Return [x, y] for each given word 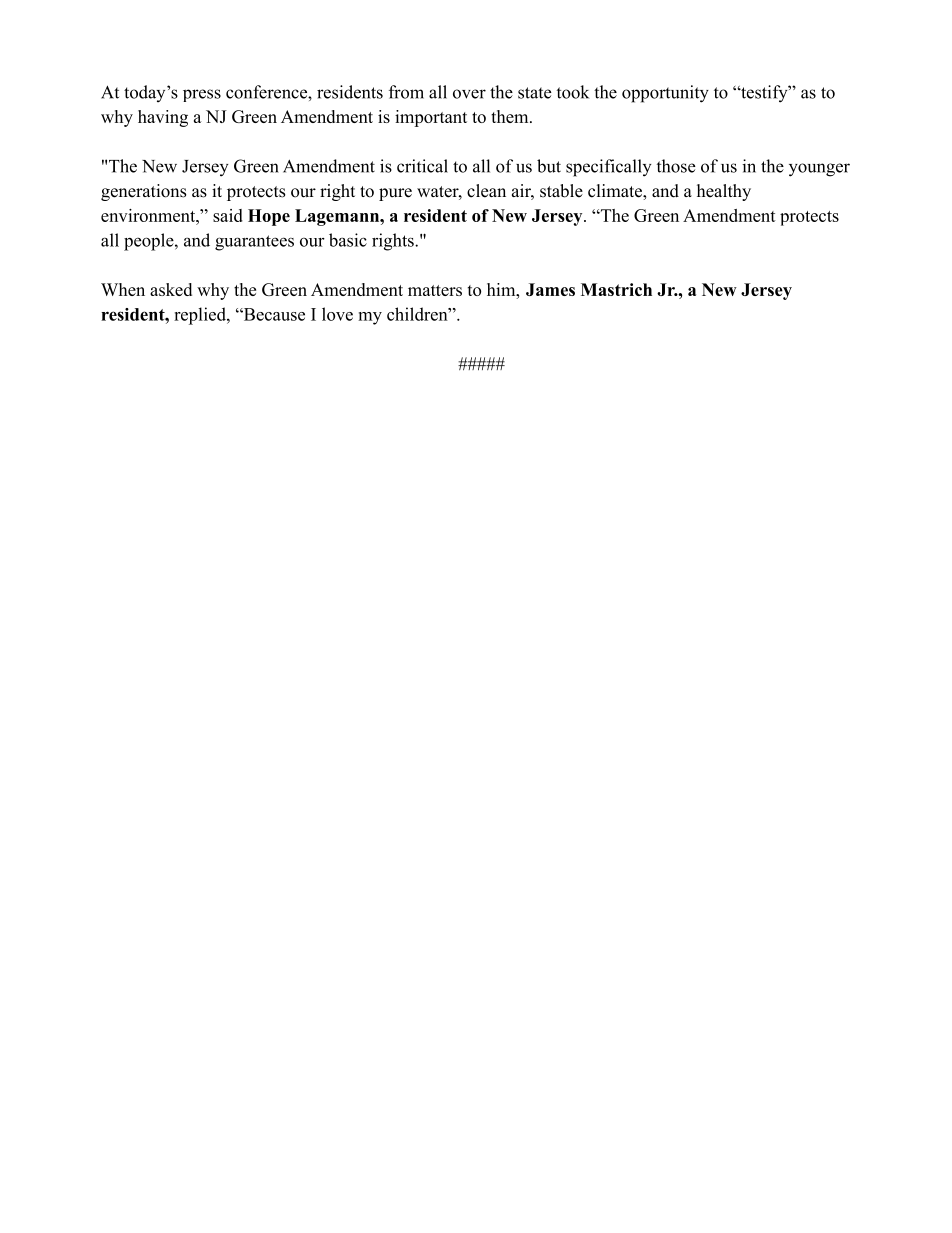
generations [143, 192]
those [676, 166]
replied [201, 316]
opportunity [665, 94]
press [202, 95]
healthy [724, 192]
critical [422, 166]
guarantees [254, 243]
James [550, 289]
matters [435, 290]
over [469, 94]
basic [348, 240]
